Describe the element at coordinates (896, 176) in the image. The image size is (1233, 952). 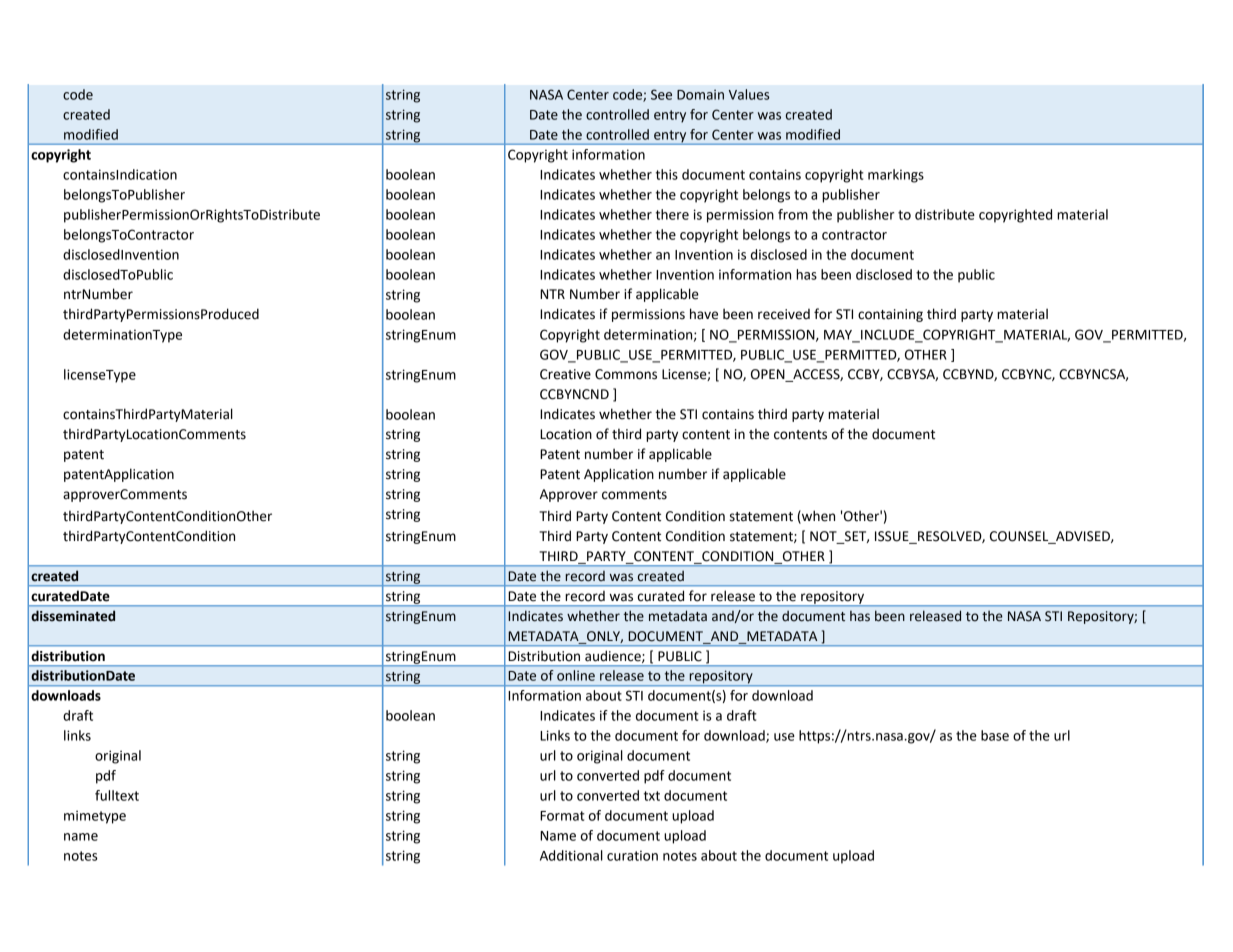
I see `markings` at that location.
